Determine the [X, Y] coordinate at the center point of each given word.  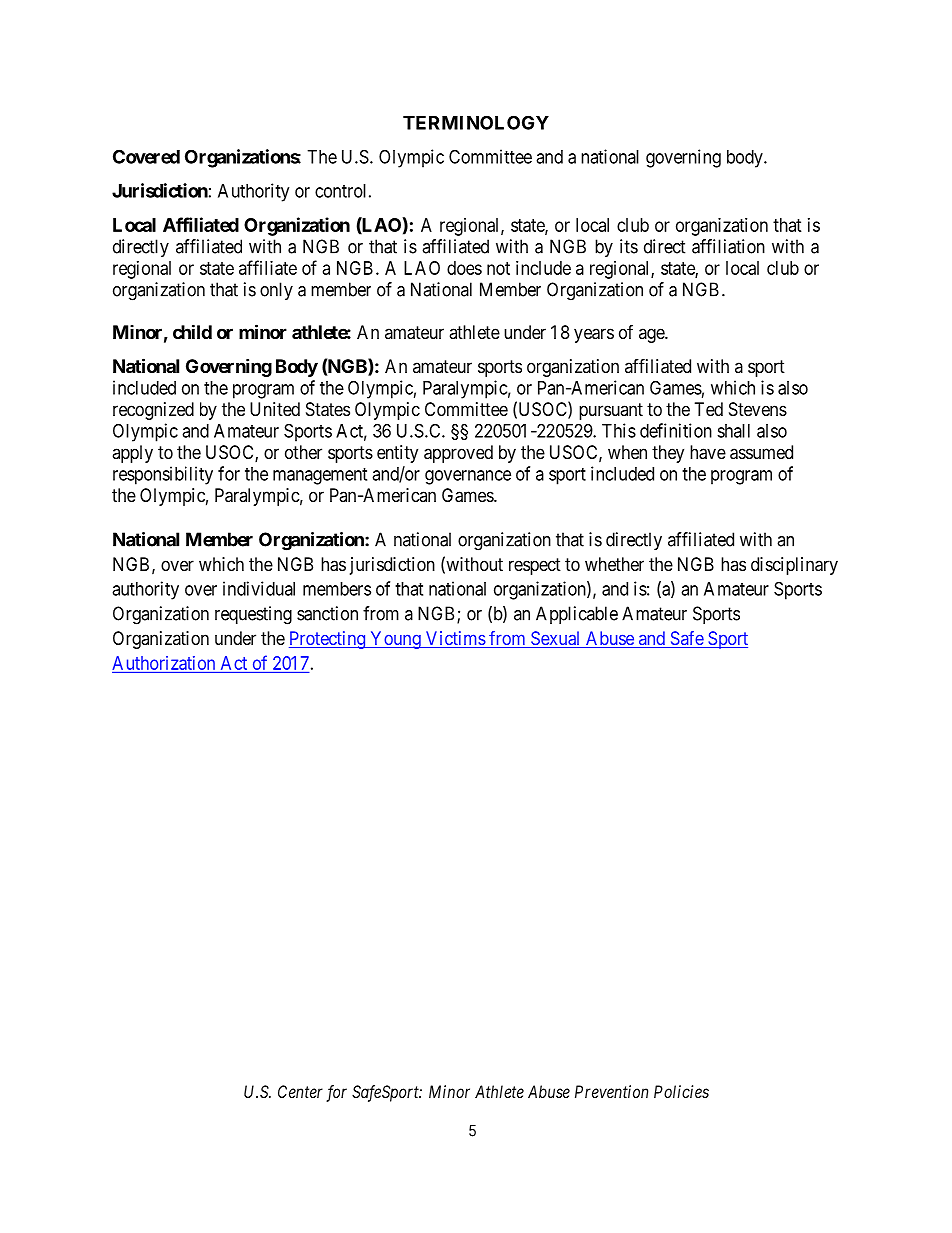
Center [300, 1091]
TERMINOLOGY [476, 122]
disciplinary [794, 566]
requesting [253, 615]
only [276, 291]
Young [395, 640]
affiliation [728, 246]
